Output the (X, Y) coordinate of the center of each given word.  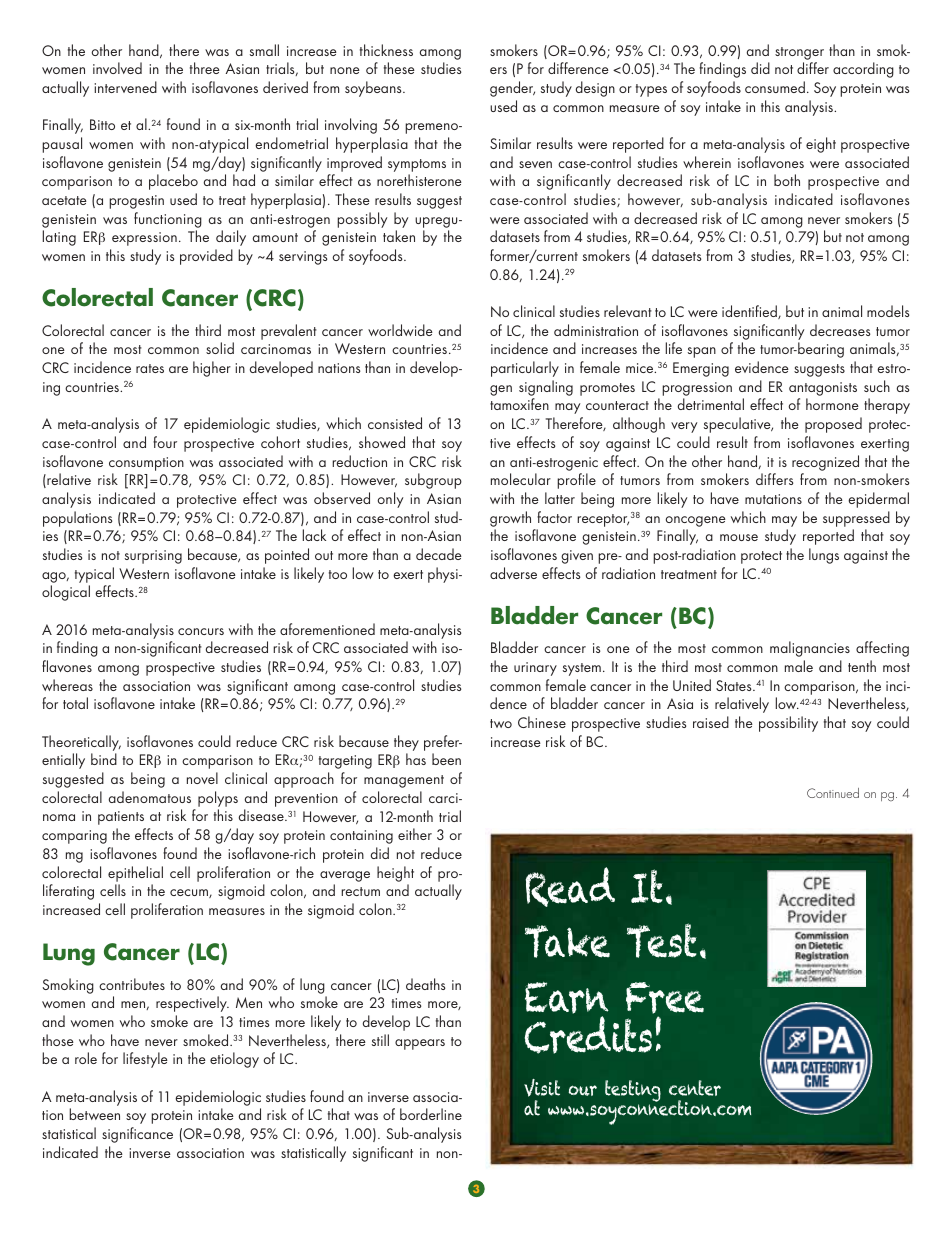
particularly (525, 369)
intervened (125, 87)
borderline (431, 1114)
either (415, 834)
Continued (833, 793)
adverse (513, 573)
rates (150, 368)
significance (137, 1135)
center (695, 1088)
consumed (775, 87)
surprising (153, 557)
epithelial (135, 874)
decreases (840, 330)
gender (512, 89)
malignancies (810, 649)
